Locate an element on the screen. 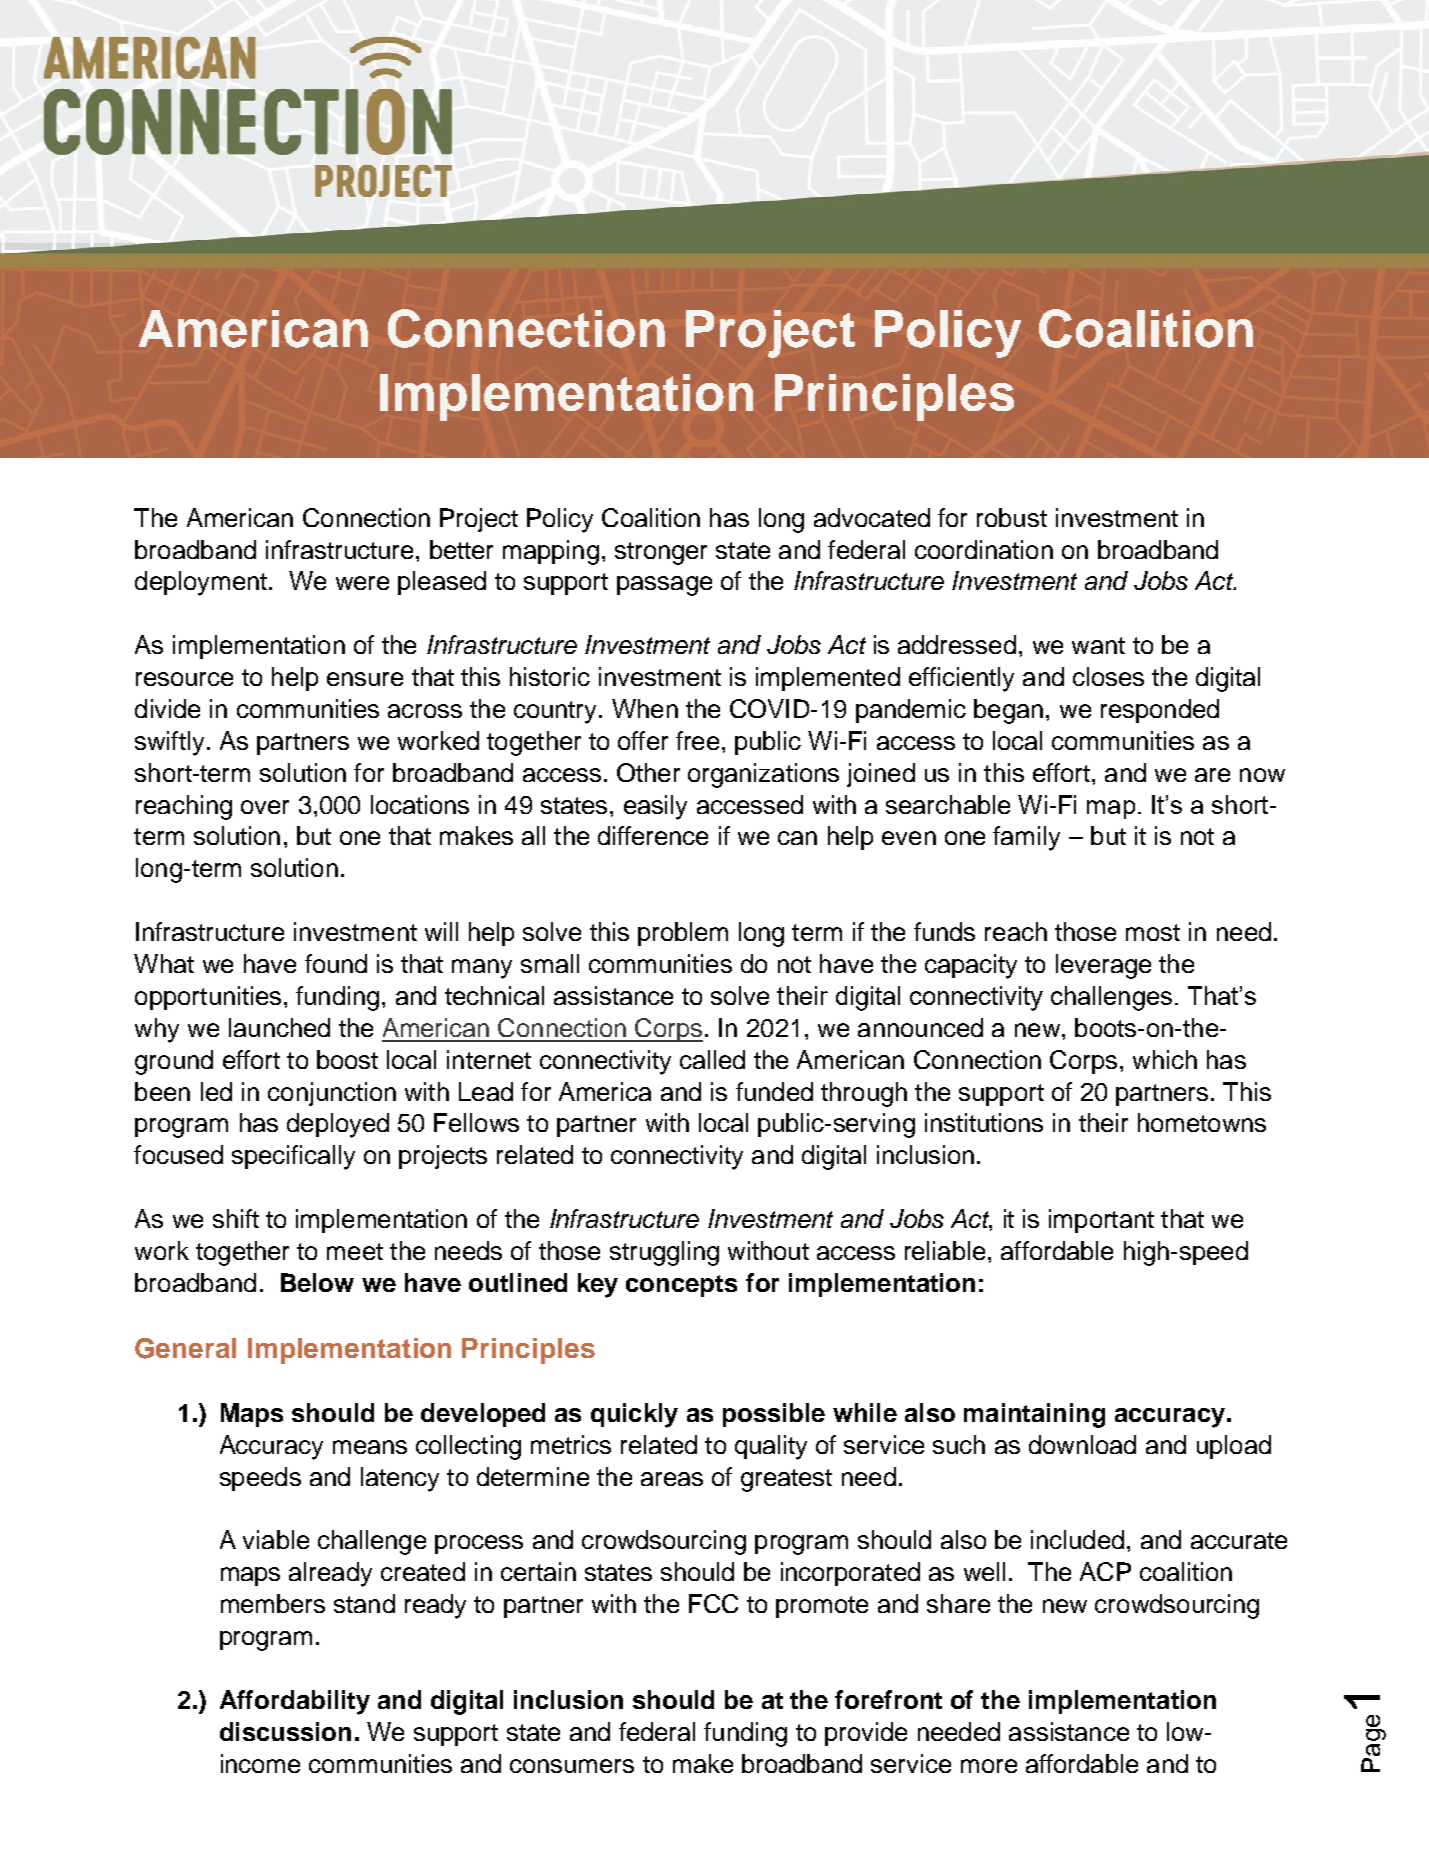 This screenshot has height=1849, width=1429. robust is located at coordinates (1012, 517).
